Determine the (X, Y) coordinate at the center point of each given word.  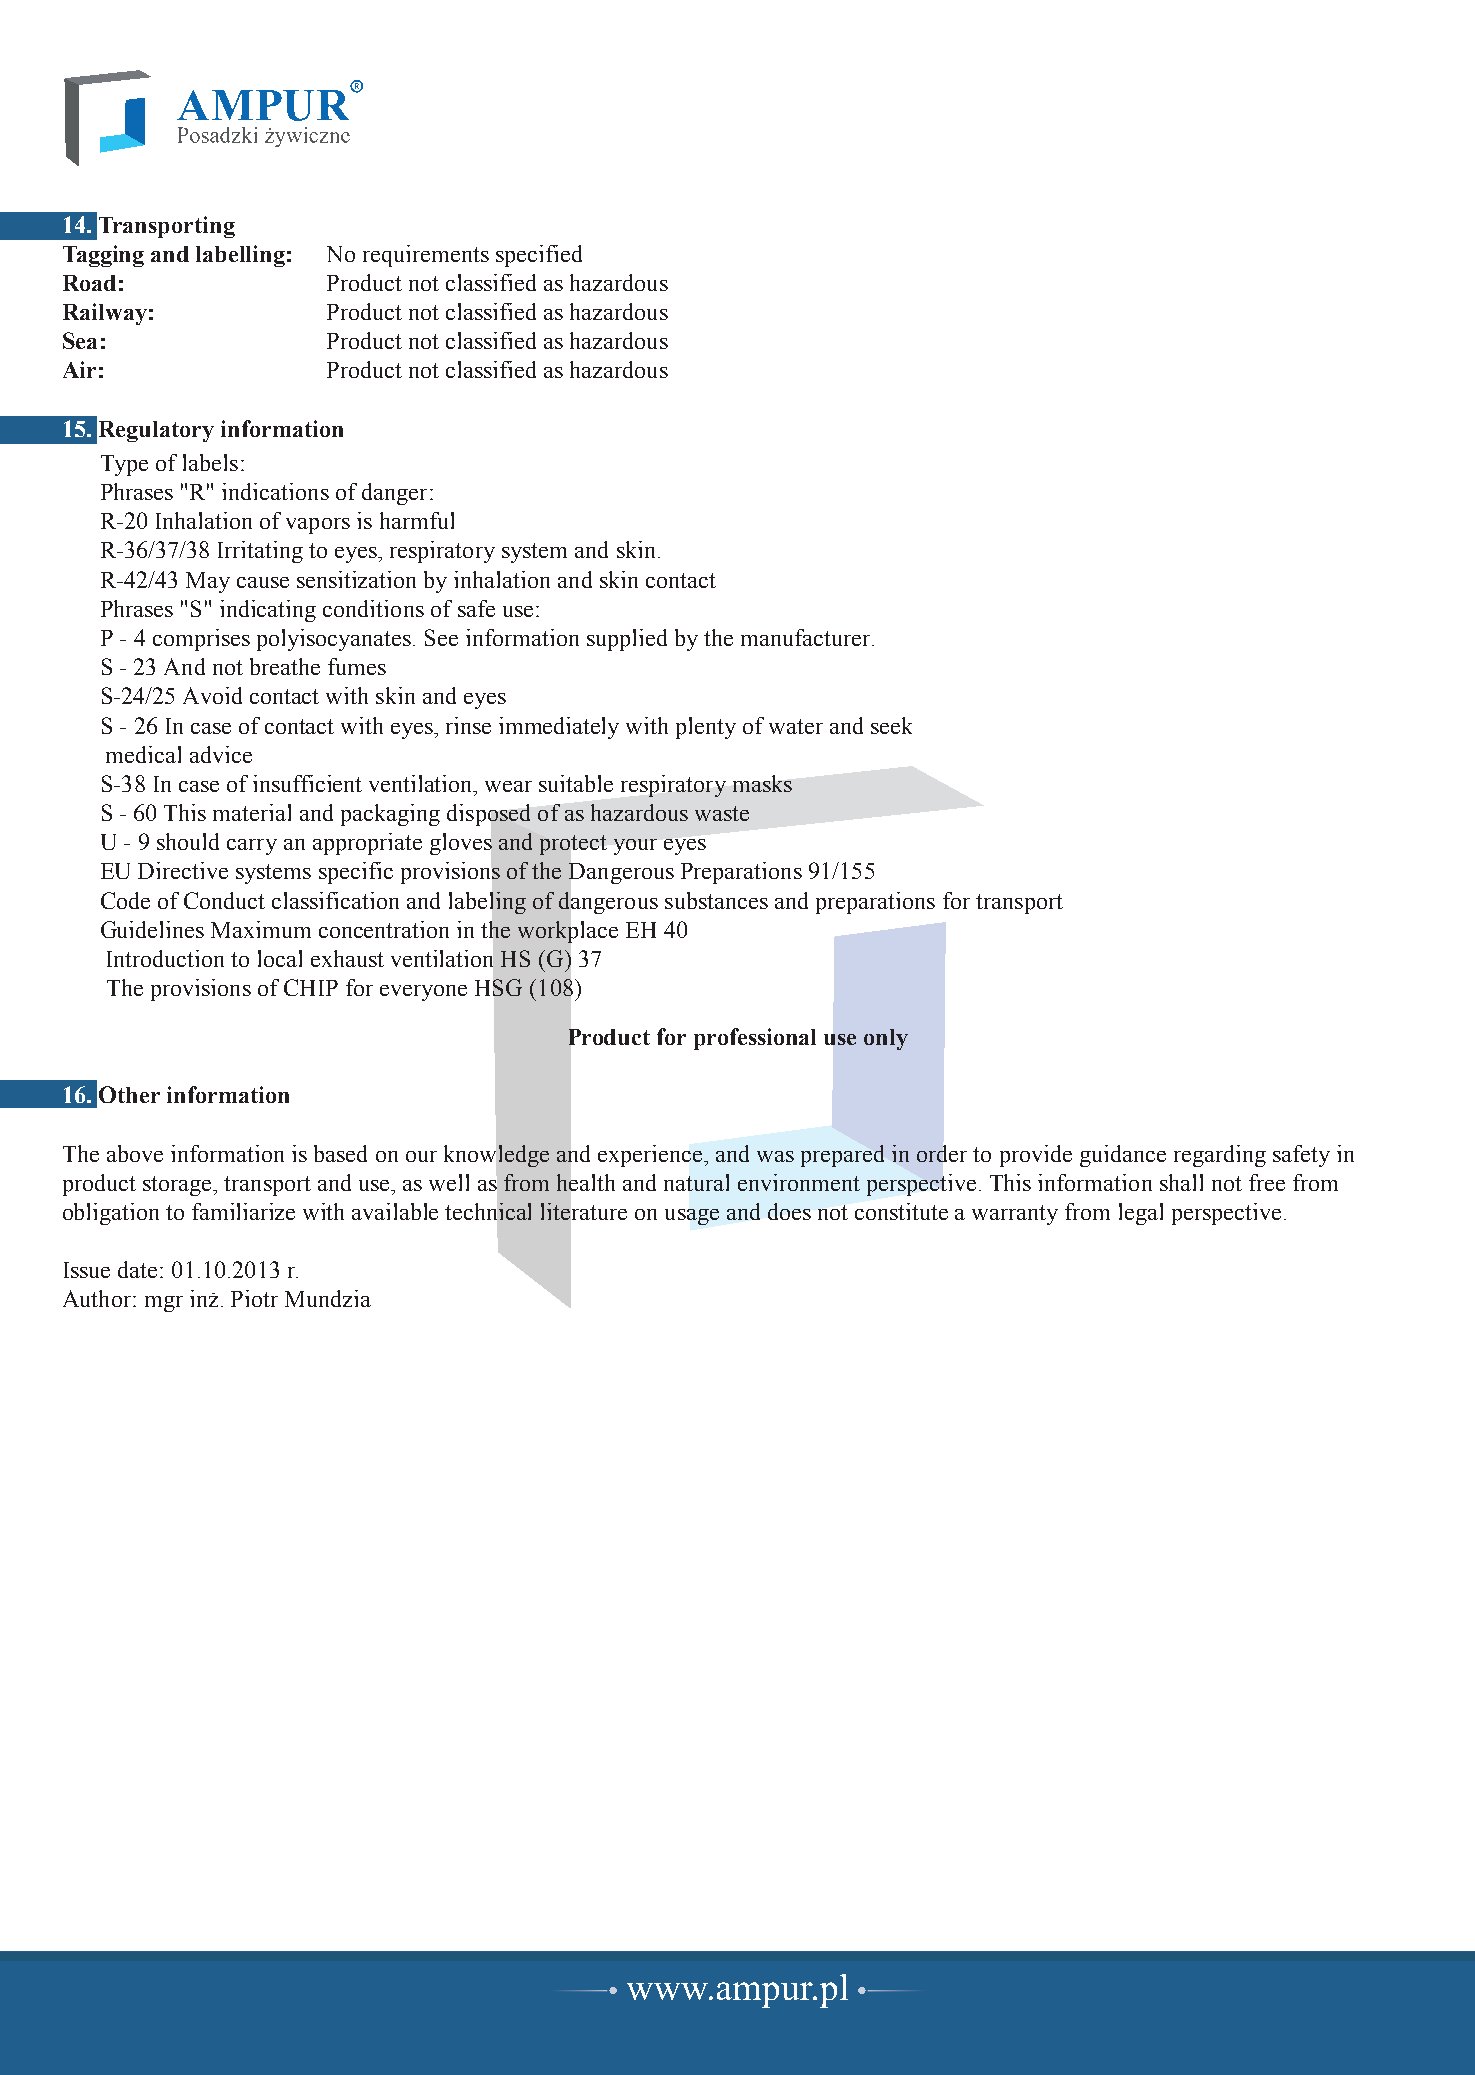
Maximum (261, 929)
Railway (105, 314)
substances (716, 900)
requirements (426, 256)
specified (539, 256)
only (886, 1039)
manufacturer (807, 637)
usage (692, 1217)
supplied (627, 640)
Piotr (254, 1298)
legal (1141, 1214)
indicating (268, 611)
